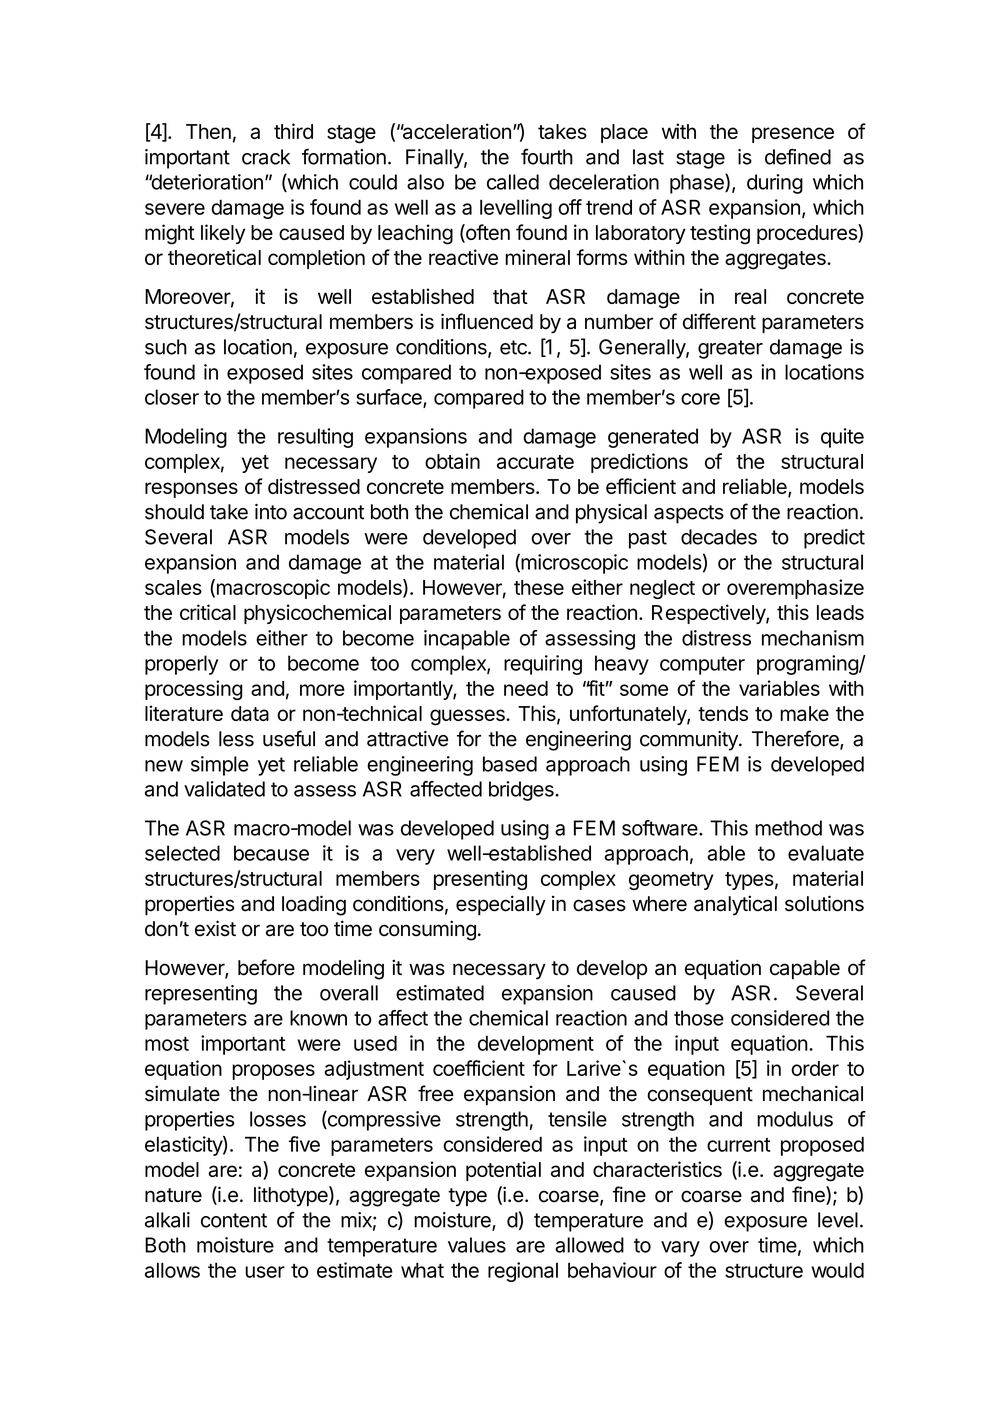 This screenshot has width=1008, height=1426. What do you see at coordinates (477, 1245) in the screenshot?
I see `values` at bounding box center [477, 1245].
